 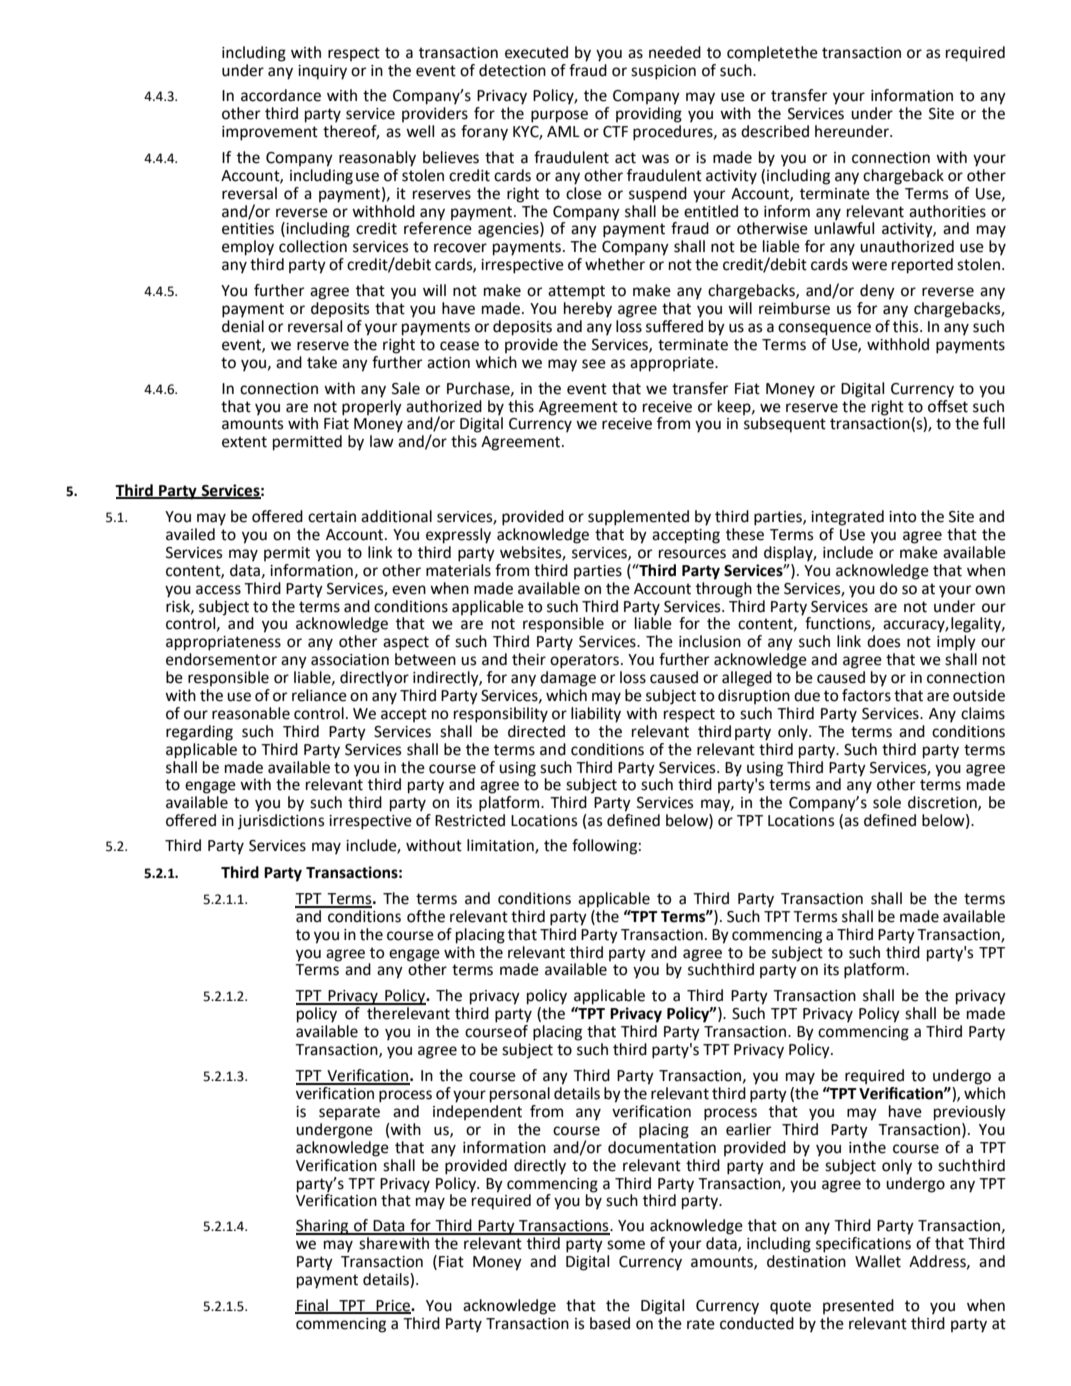 What do you see at coordinates (568, 679) in the image?
I see `damage` at bounding box center [568, 679].
